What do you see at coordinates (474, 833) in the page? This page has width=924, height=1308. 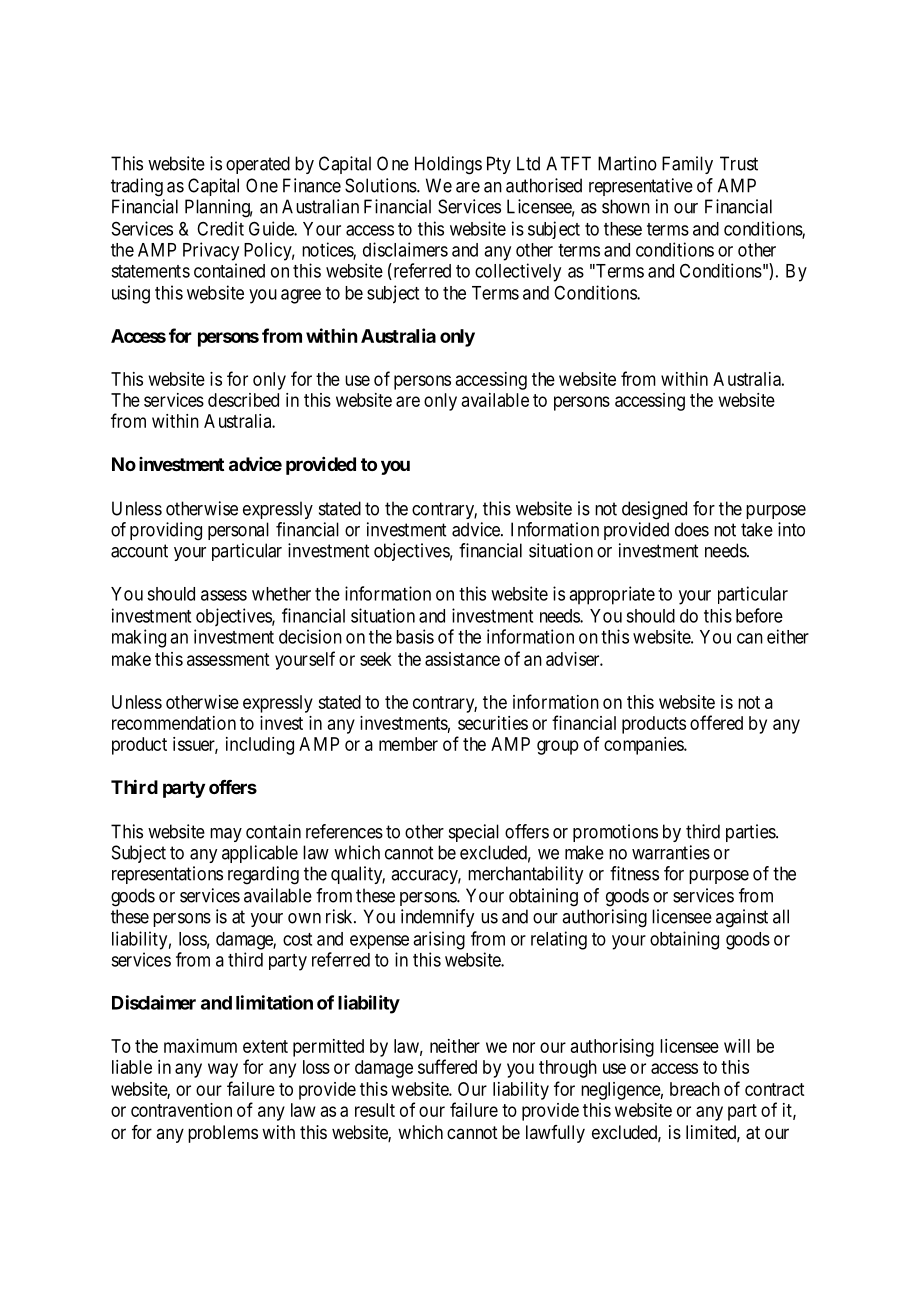 I see `special` at bounding box center [474, 833].
